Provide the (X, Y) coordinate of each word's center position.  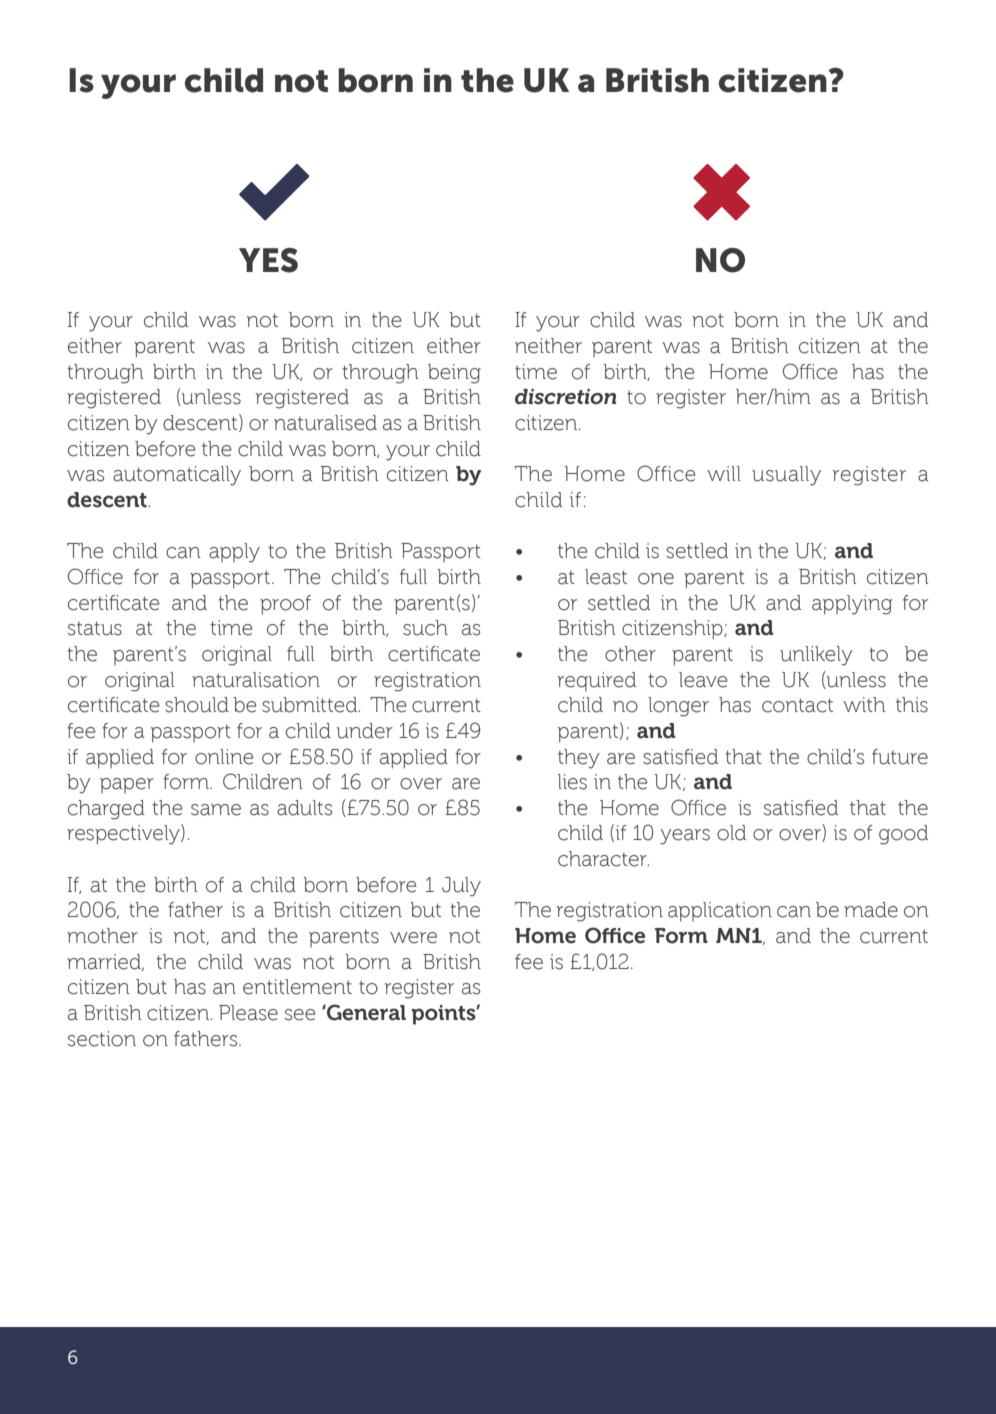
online (224, 757)
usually (786, 476)
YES (268, 260)
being (454, 374)
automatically (177, 476)
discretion (565, 397)
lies (572, 782)
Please (248, 1013)
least (606, 577)
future (900, 757)
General (365, 1012)
